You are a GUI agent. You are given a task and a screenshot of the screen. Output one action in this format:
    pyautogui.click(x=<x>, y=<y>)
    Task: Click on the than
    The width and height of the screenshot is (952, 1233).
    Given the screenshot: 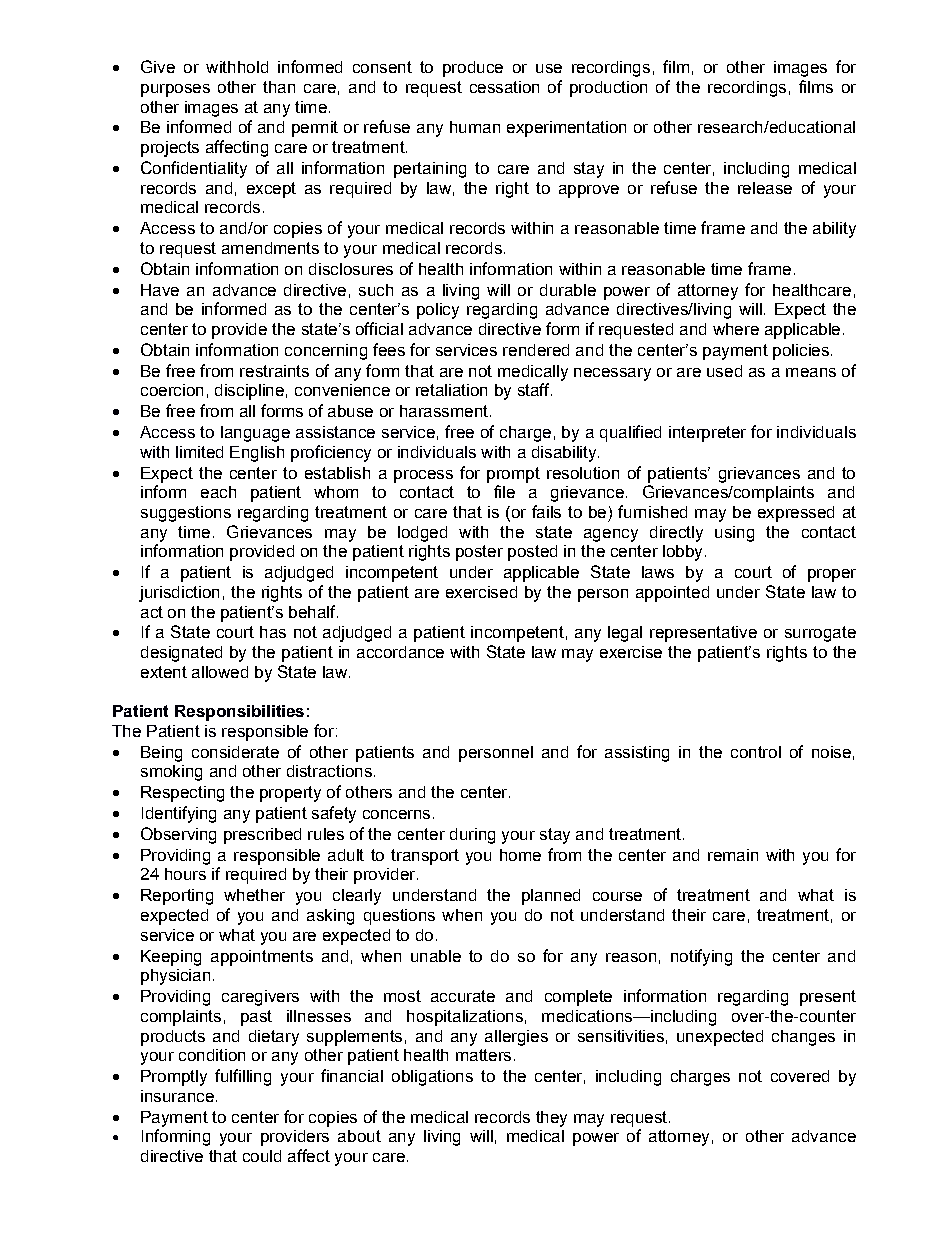 What is the action you would take?
    pyautogui.click(x=279, y=87)
